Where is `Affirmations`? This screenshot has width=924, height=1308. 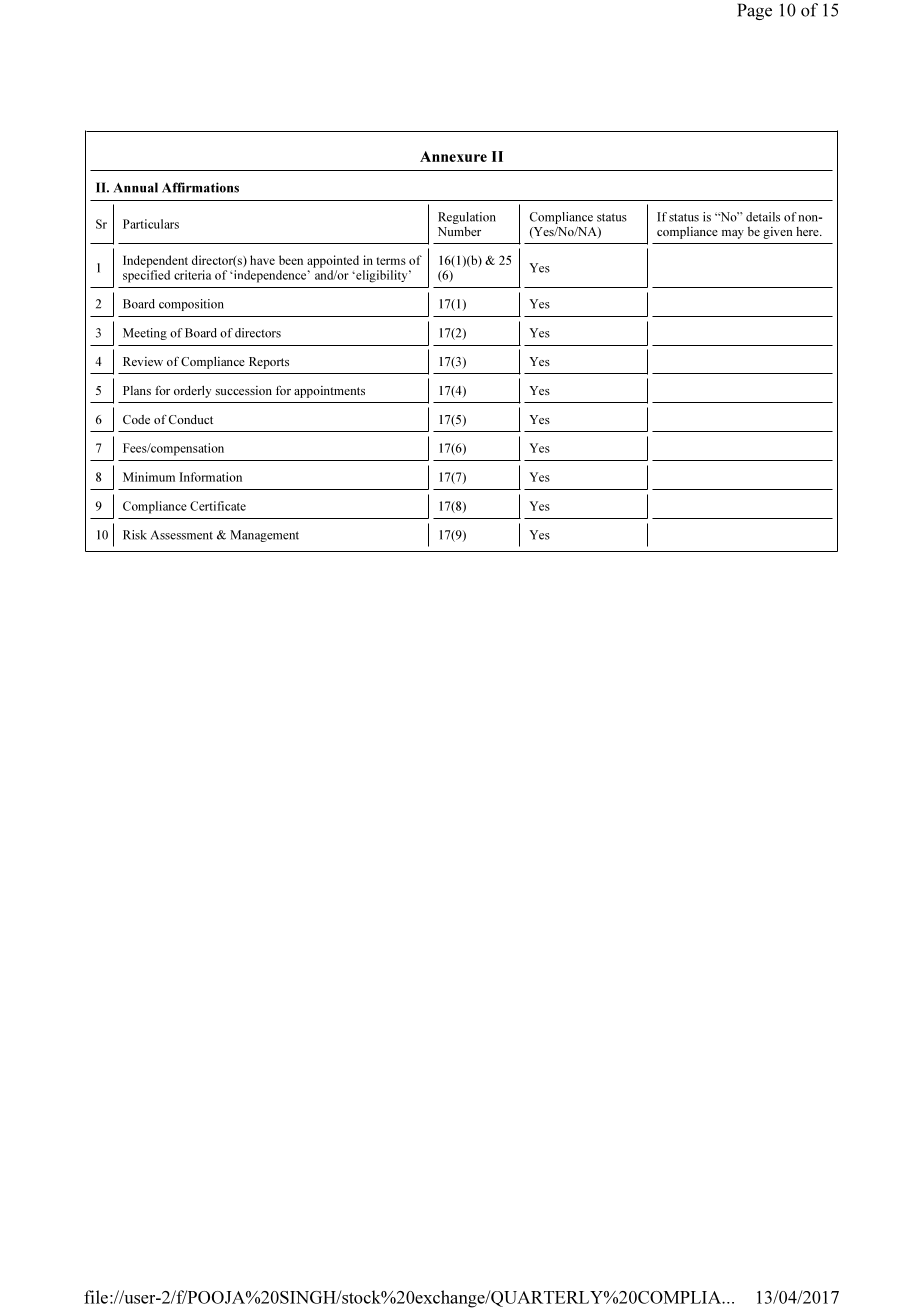 Affirmations is located at coordinates (200, 187).
